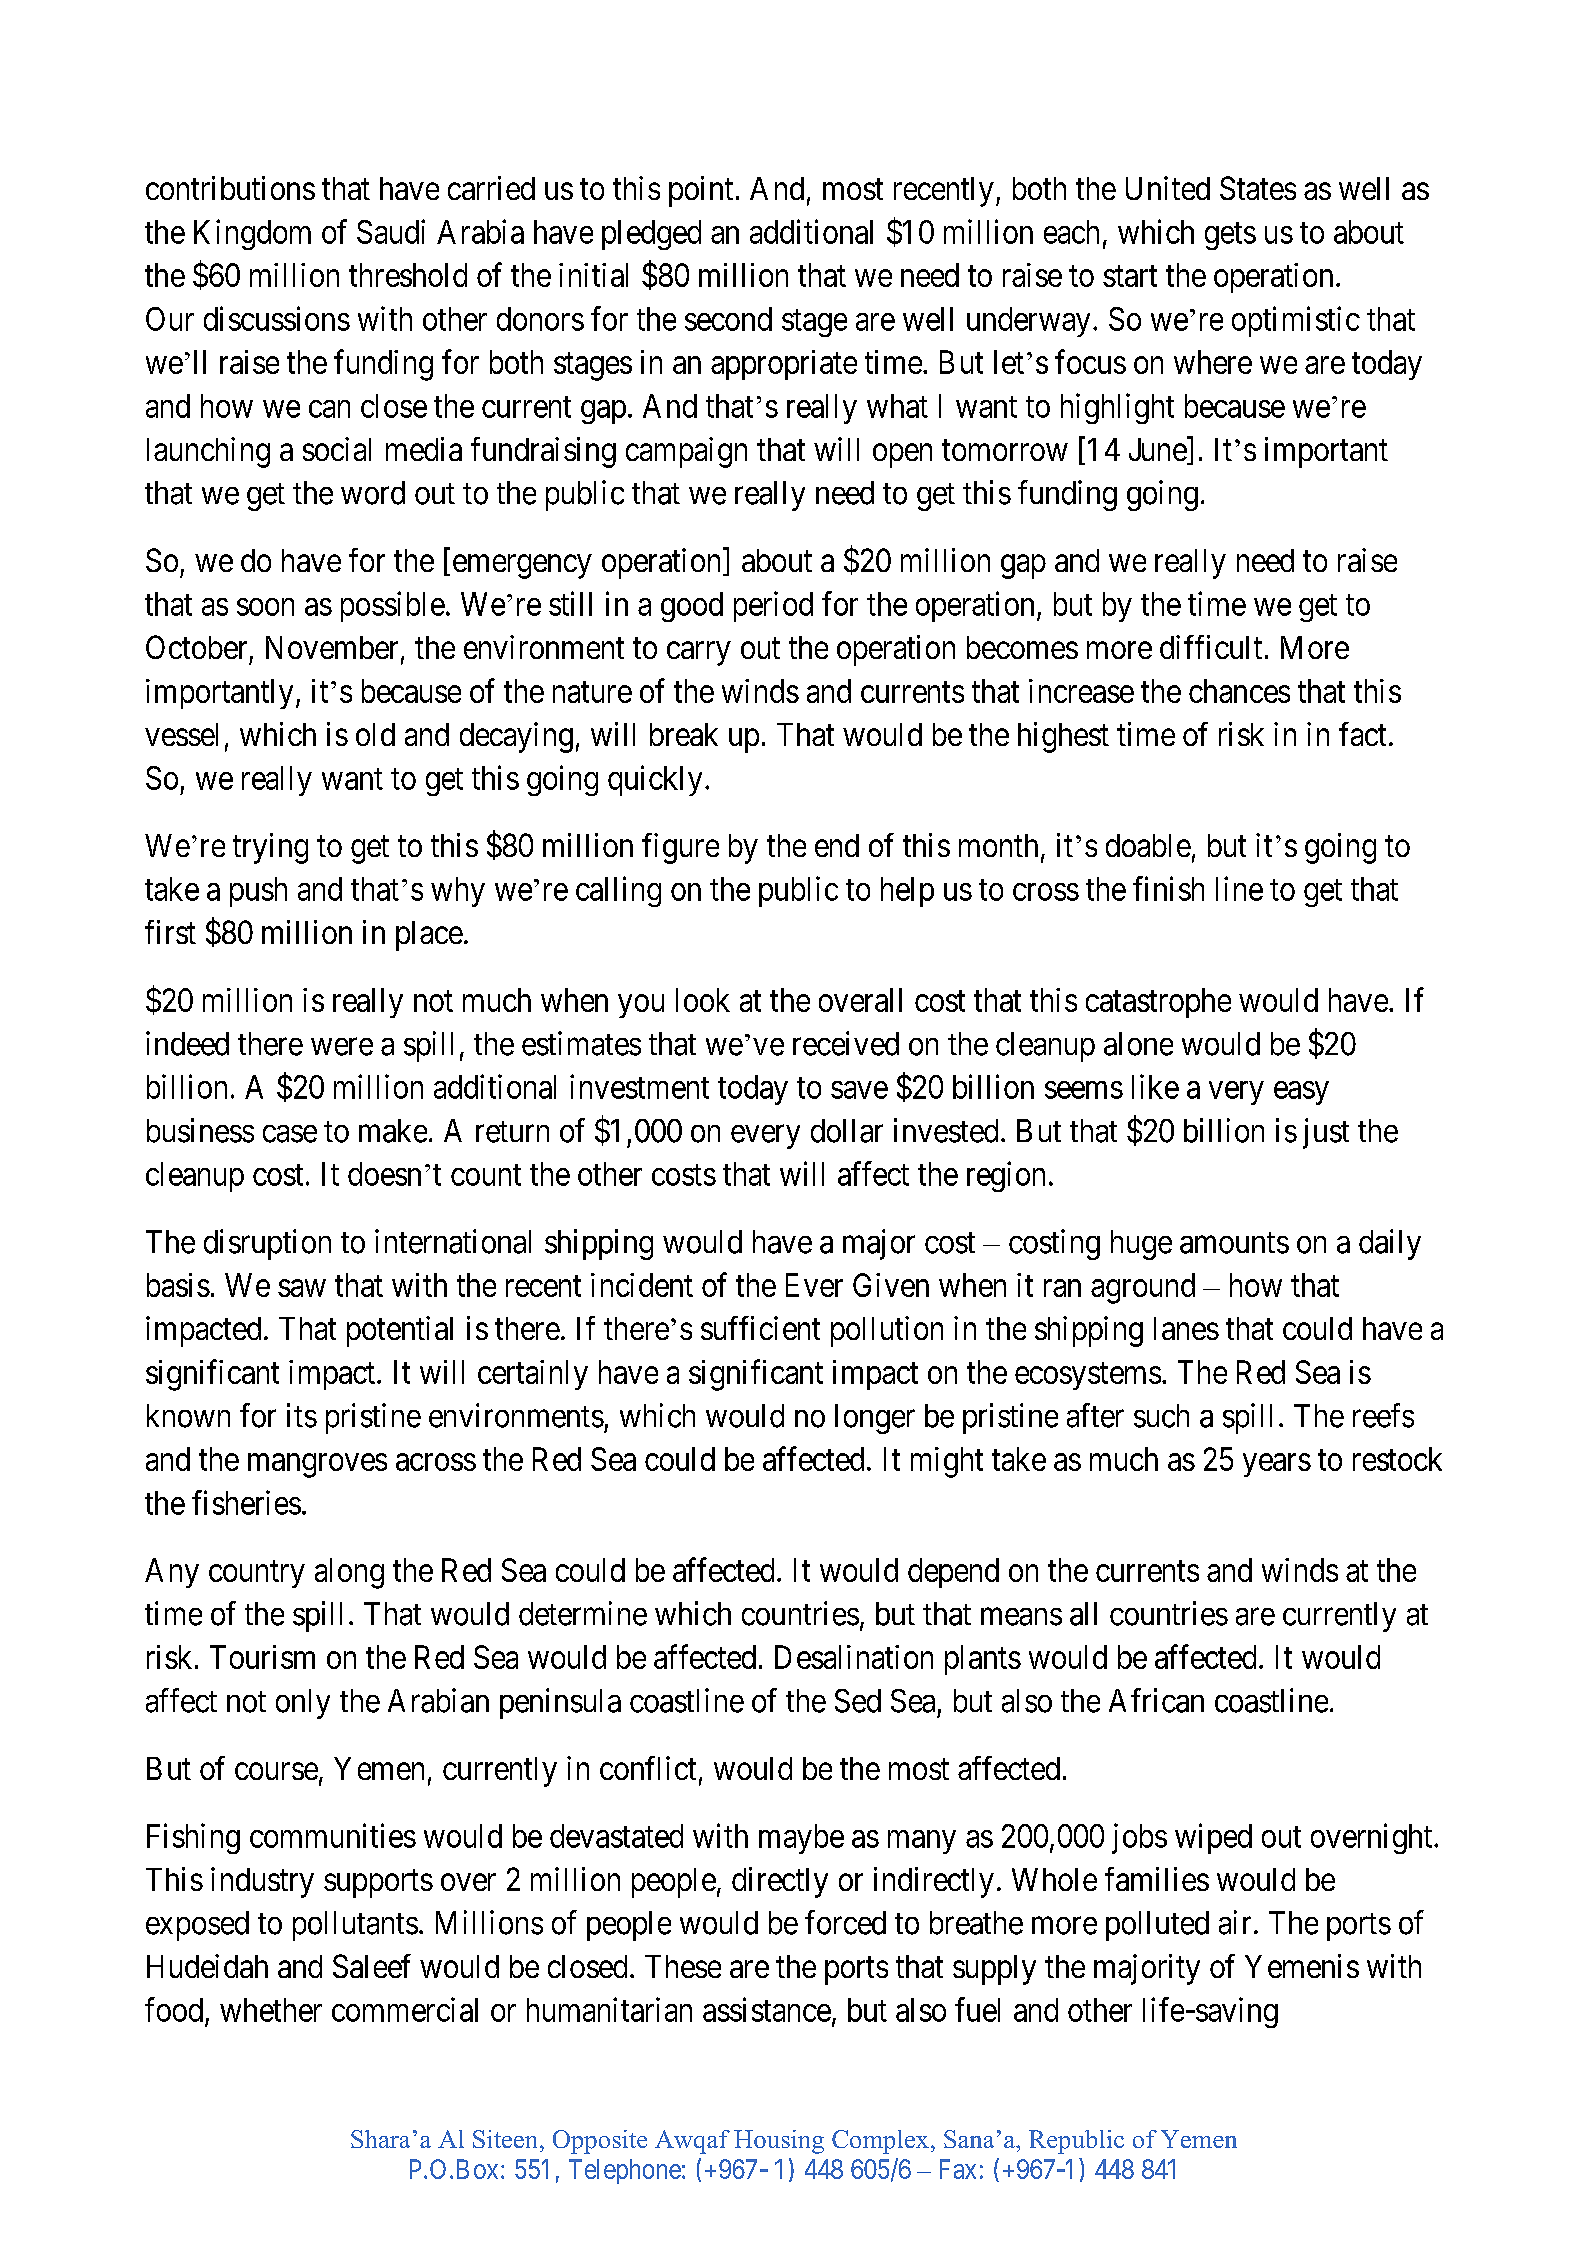 The height and width of the document is (2250, 1592). I want to click on Housing, so click(779, 2142).
